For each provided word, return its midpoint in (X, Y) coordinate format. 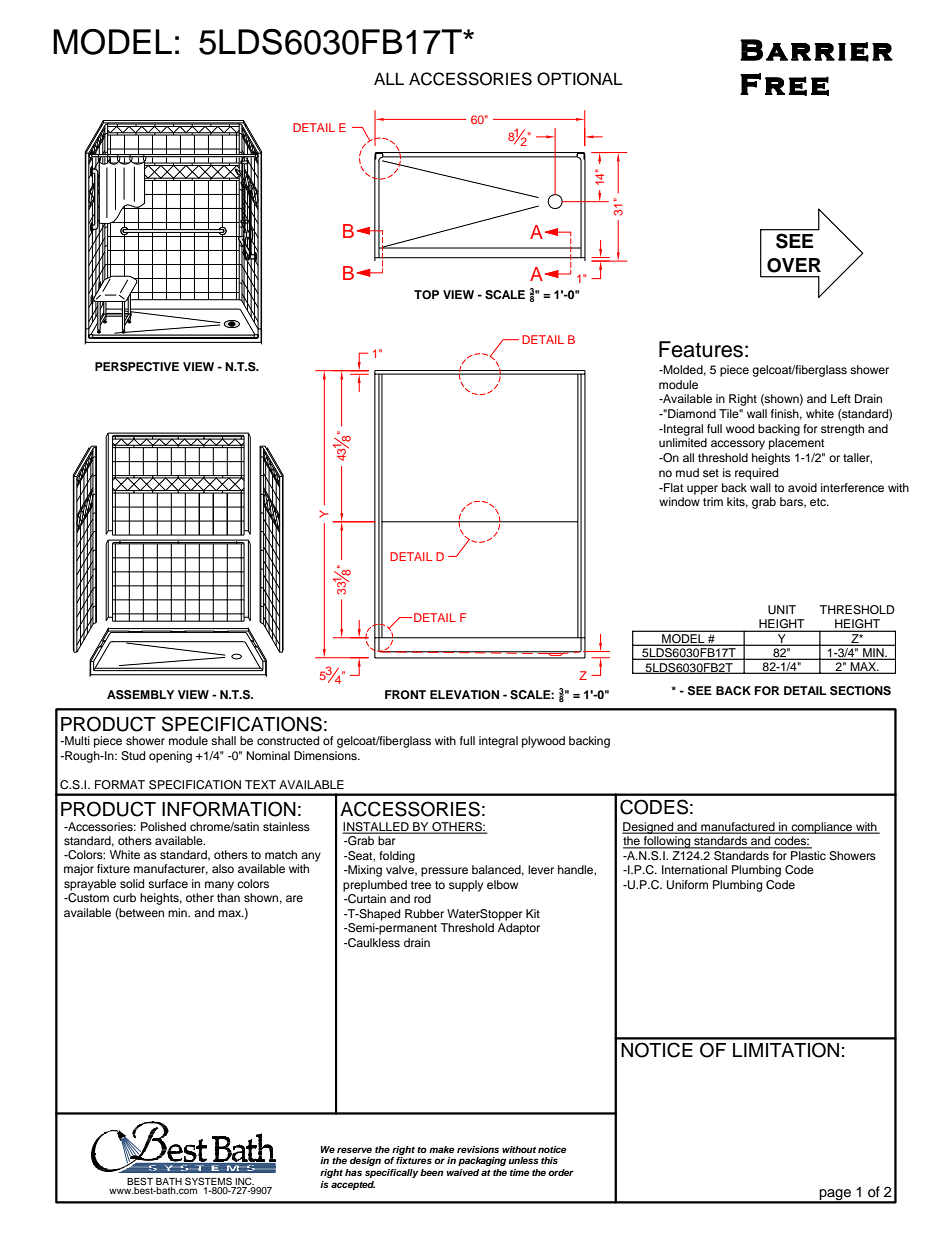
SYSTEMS (208, 1181)
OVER (794, 265)
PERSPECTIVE (137, 367)
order (561, 1172)
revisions (478, 1149)
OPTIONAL (580, 79)
